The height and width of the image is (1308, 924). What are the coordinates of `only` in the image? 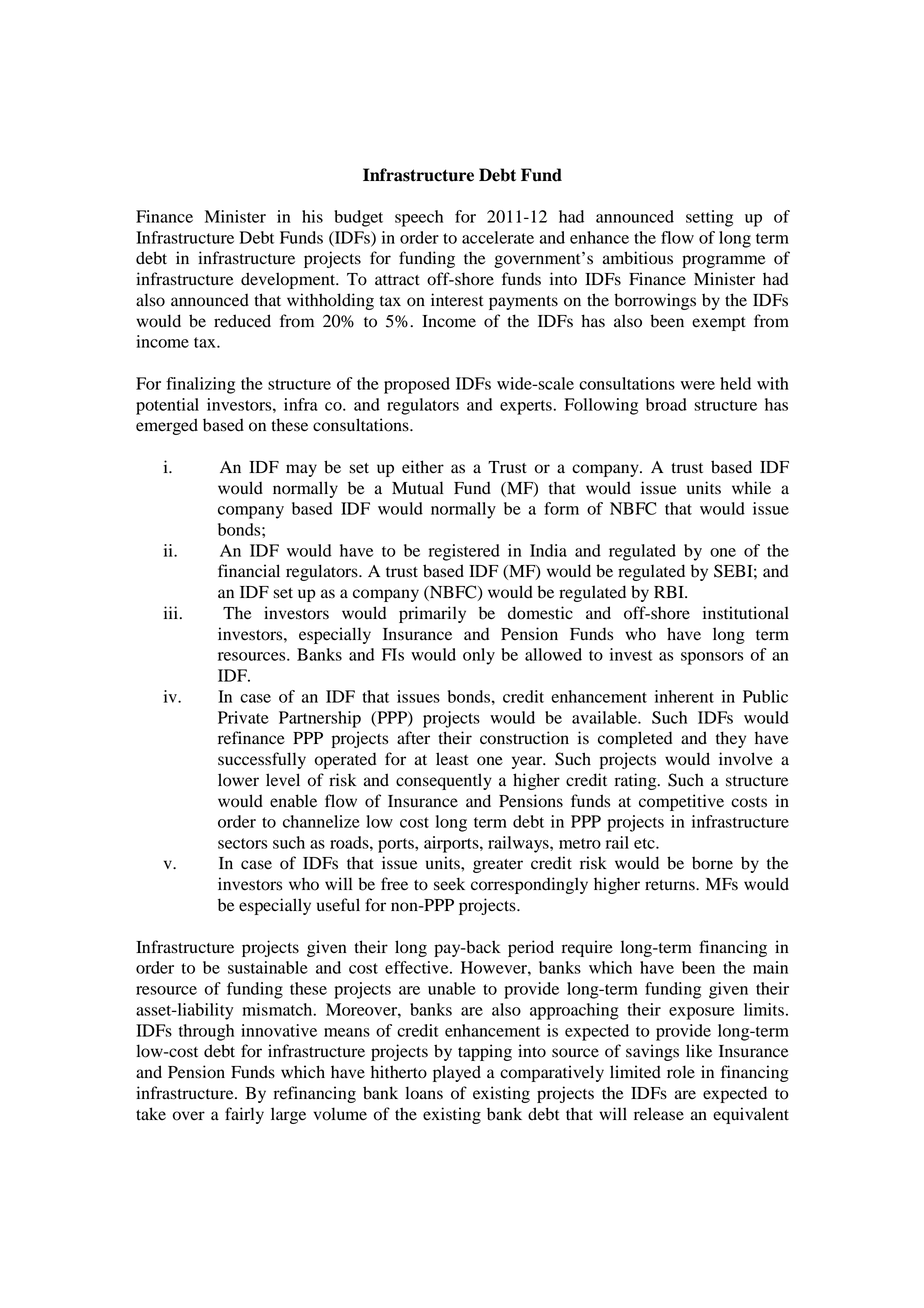 It's located at (479, 656).
